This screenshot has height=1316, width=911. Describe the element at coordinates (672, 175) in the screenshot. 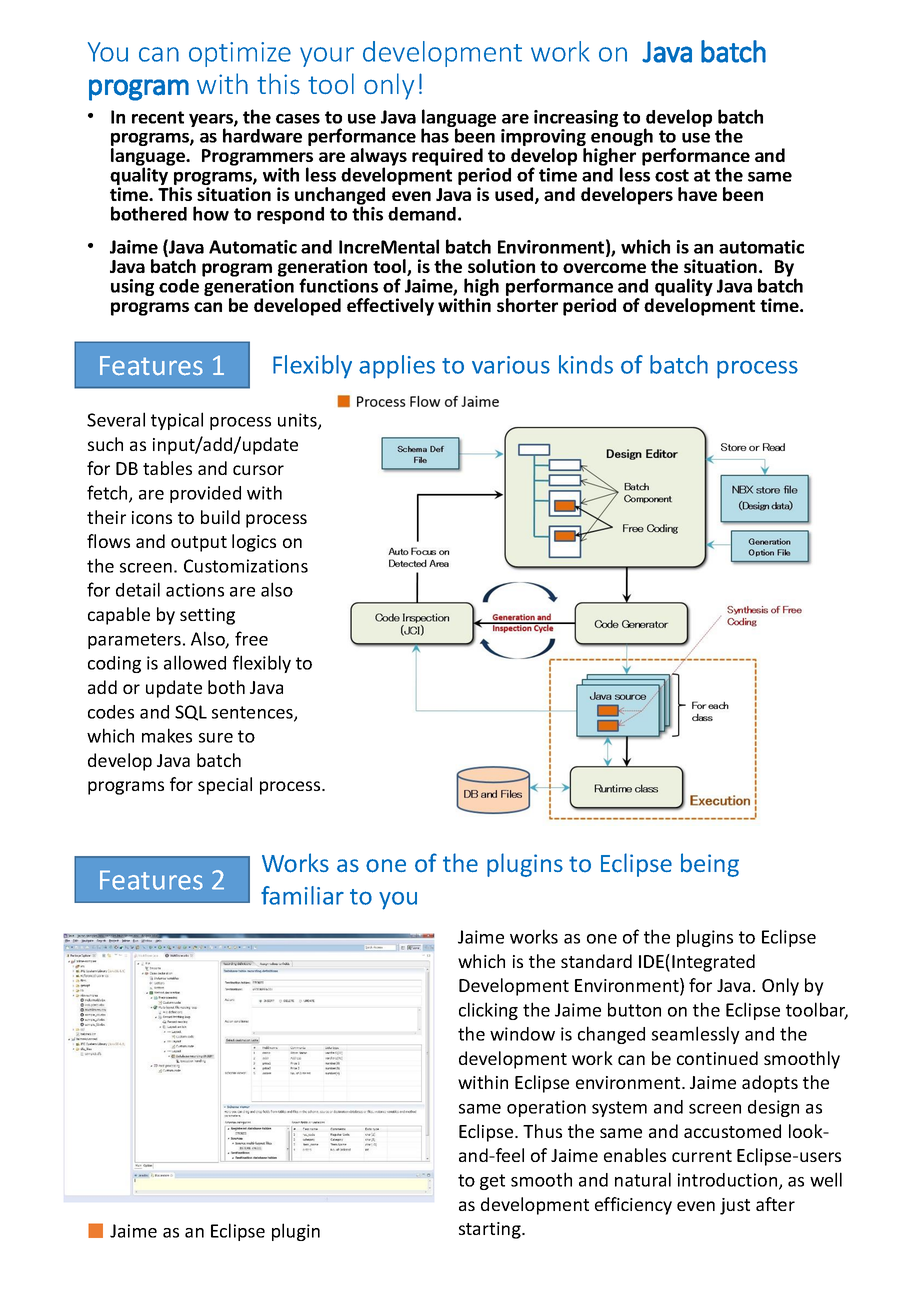

I see `cost` at that location.
